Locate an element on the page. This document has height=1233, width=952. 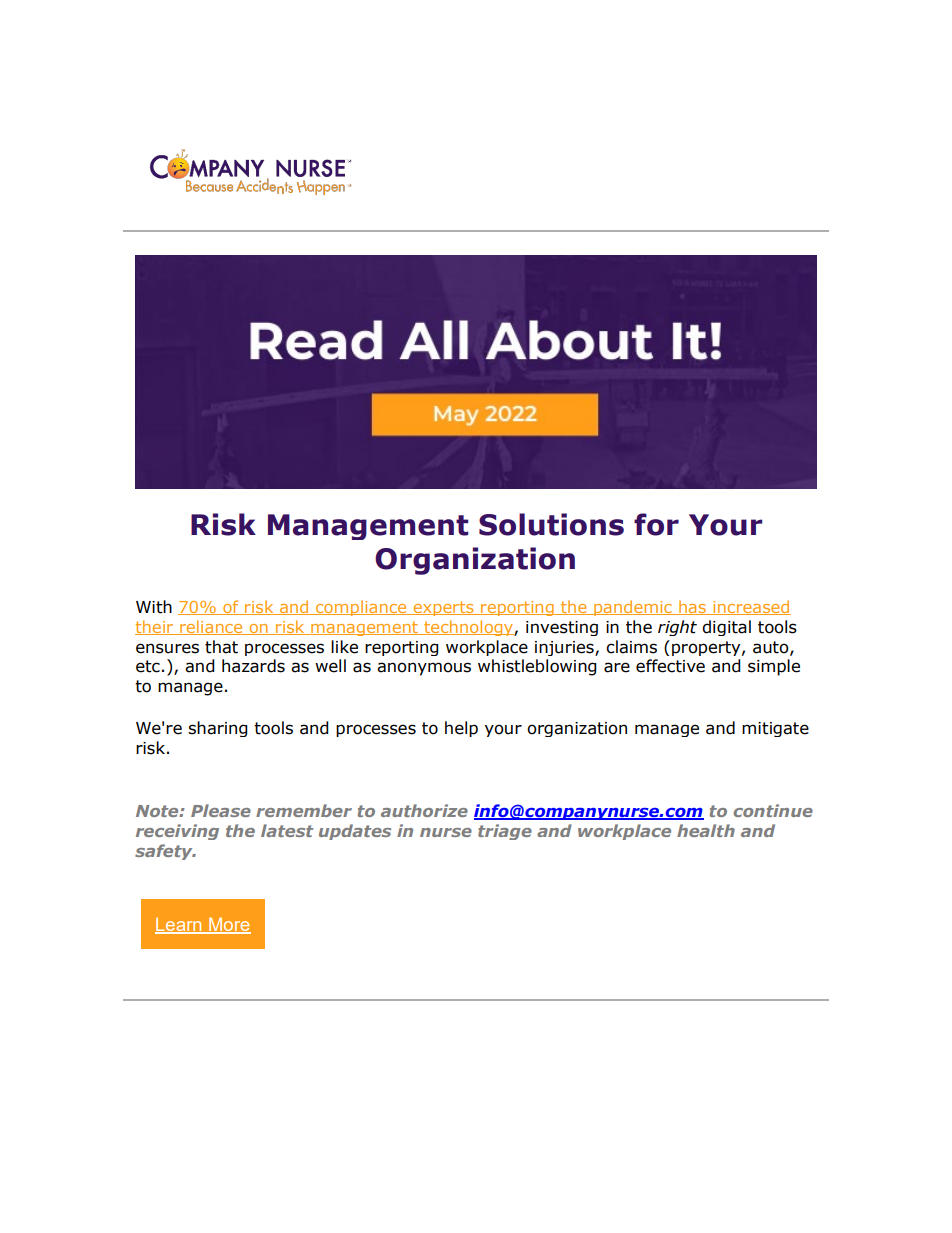
reliance is located at coordinates (211, 627).
